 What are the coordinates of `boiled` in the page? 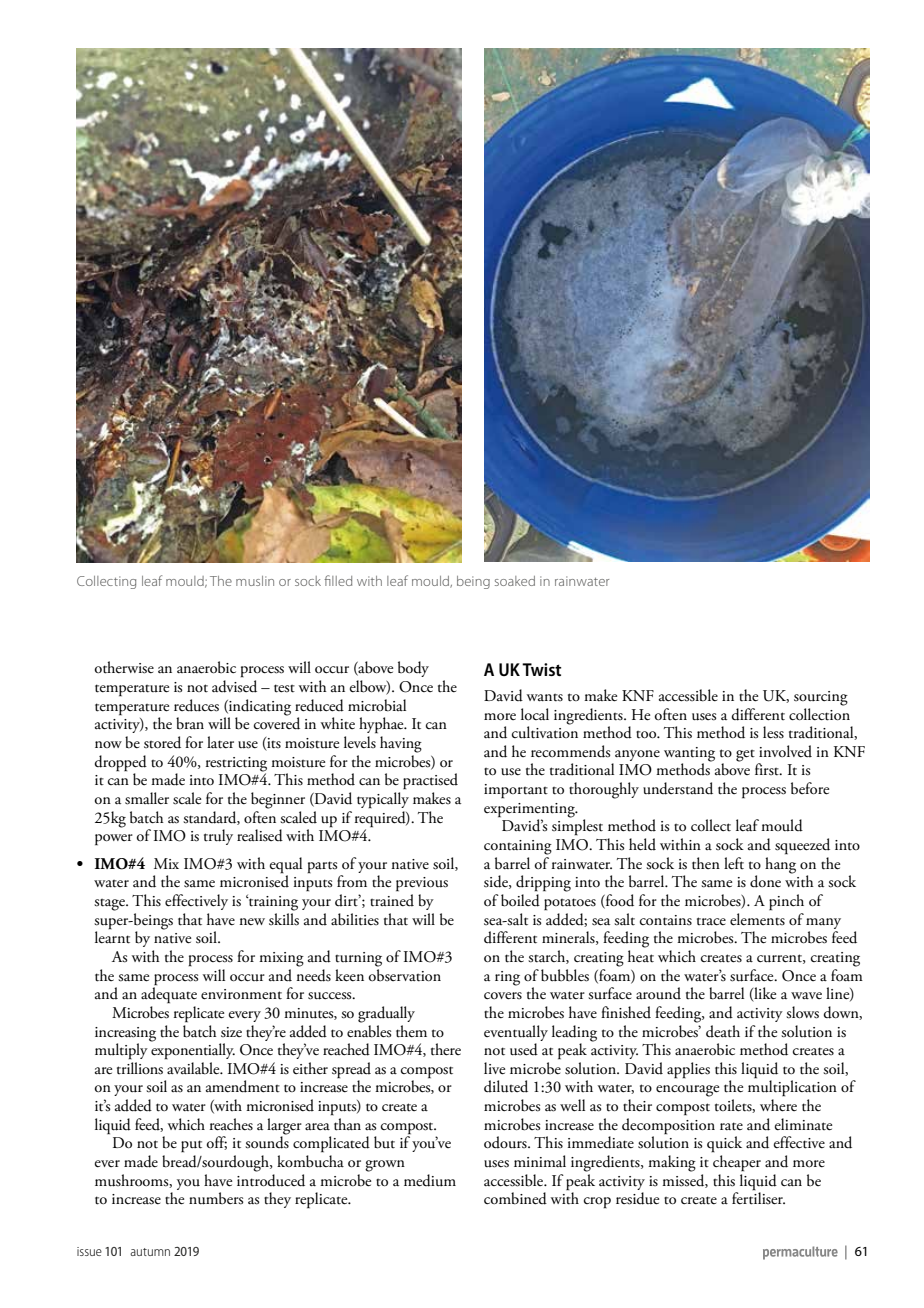 It's located at (520, 900).
